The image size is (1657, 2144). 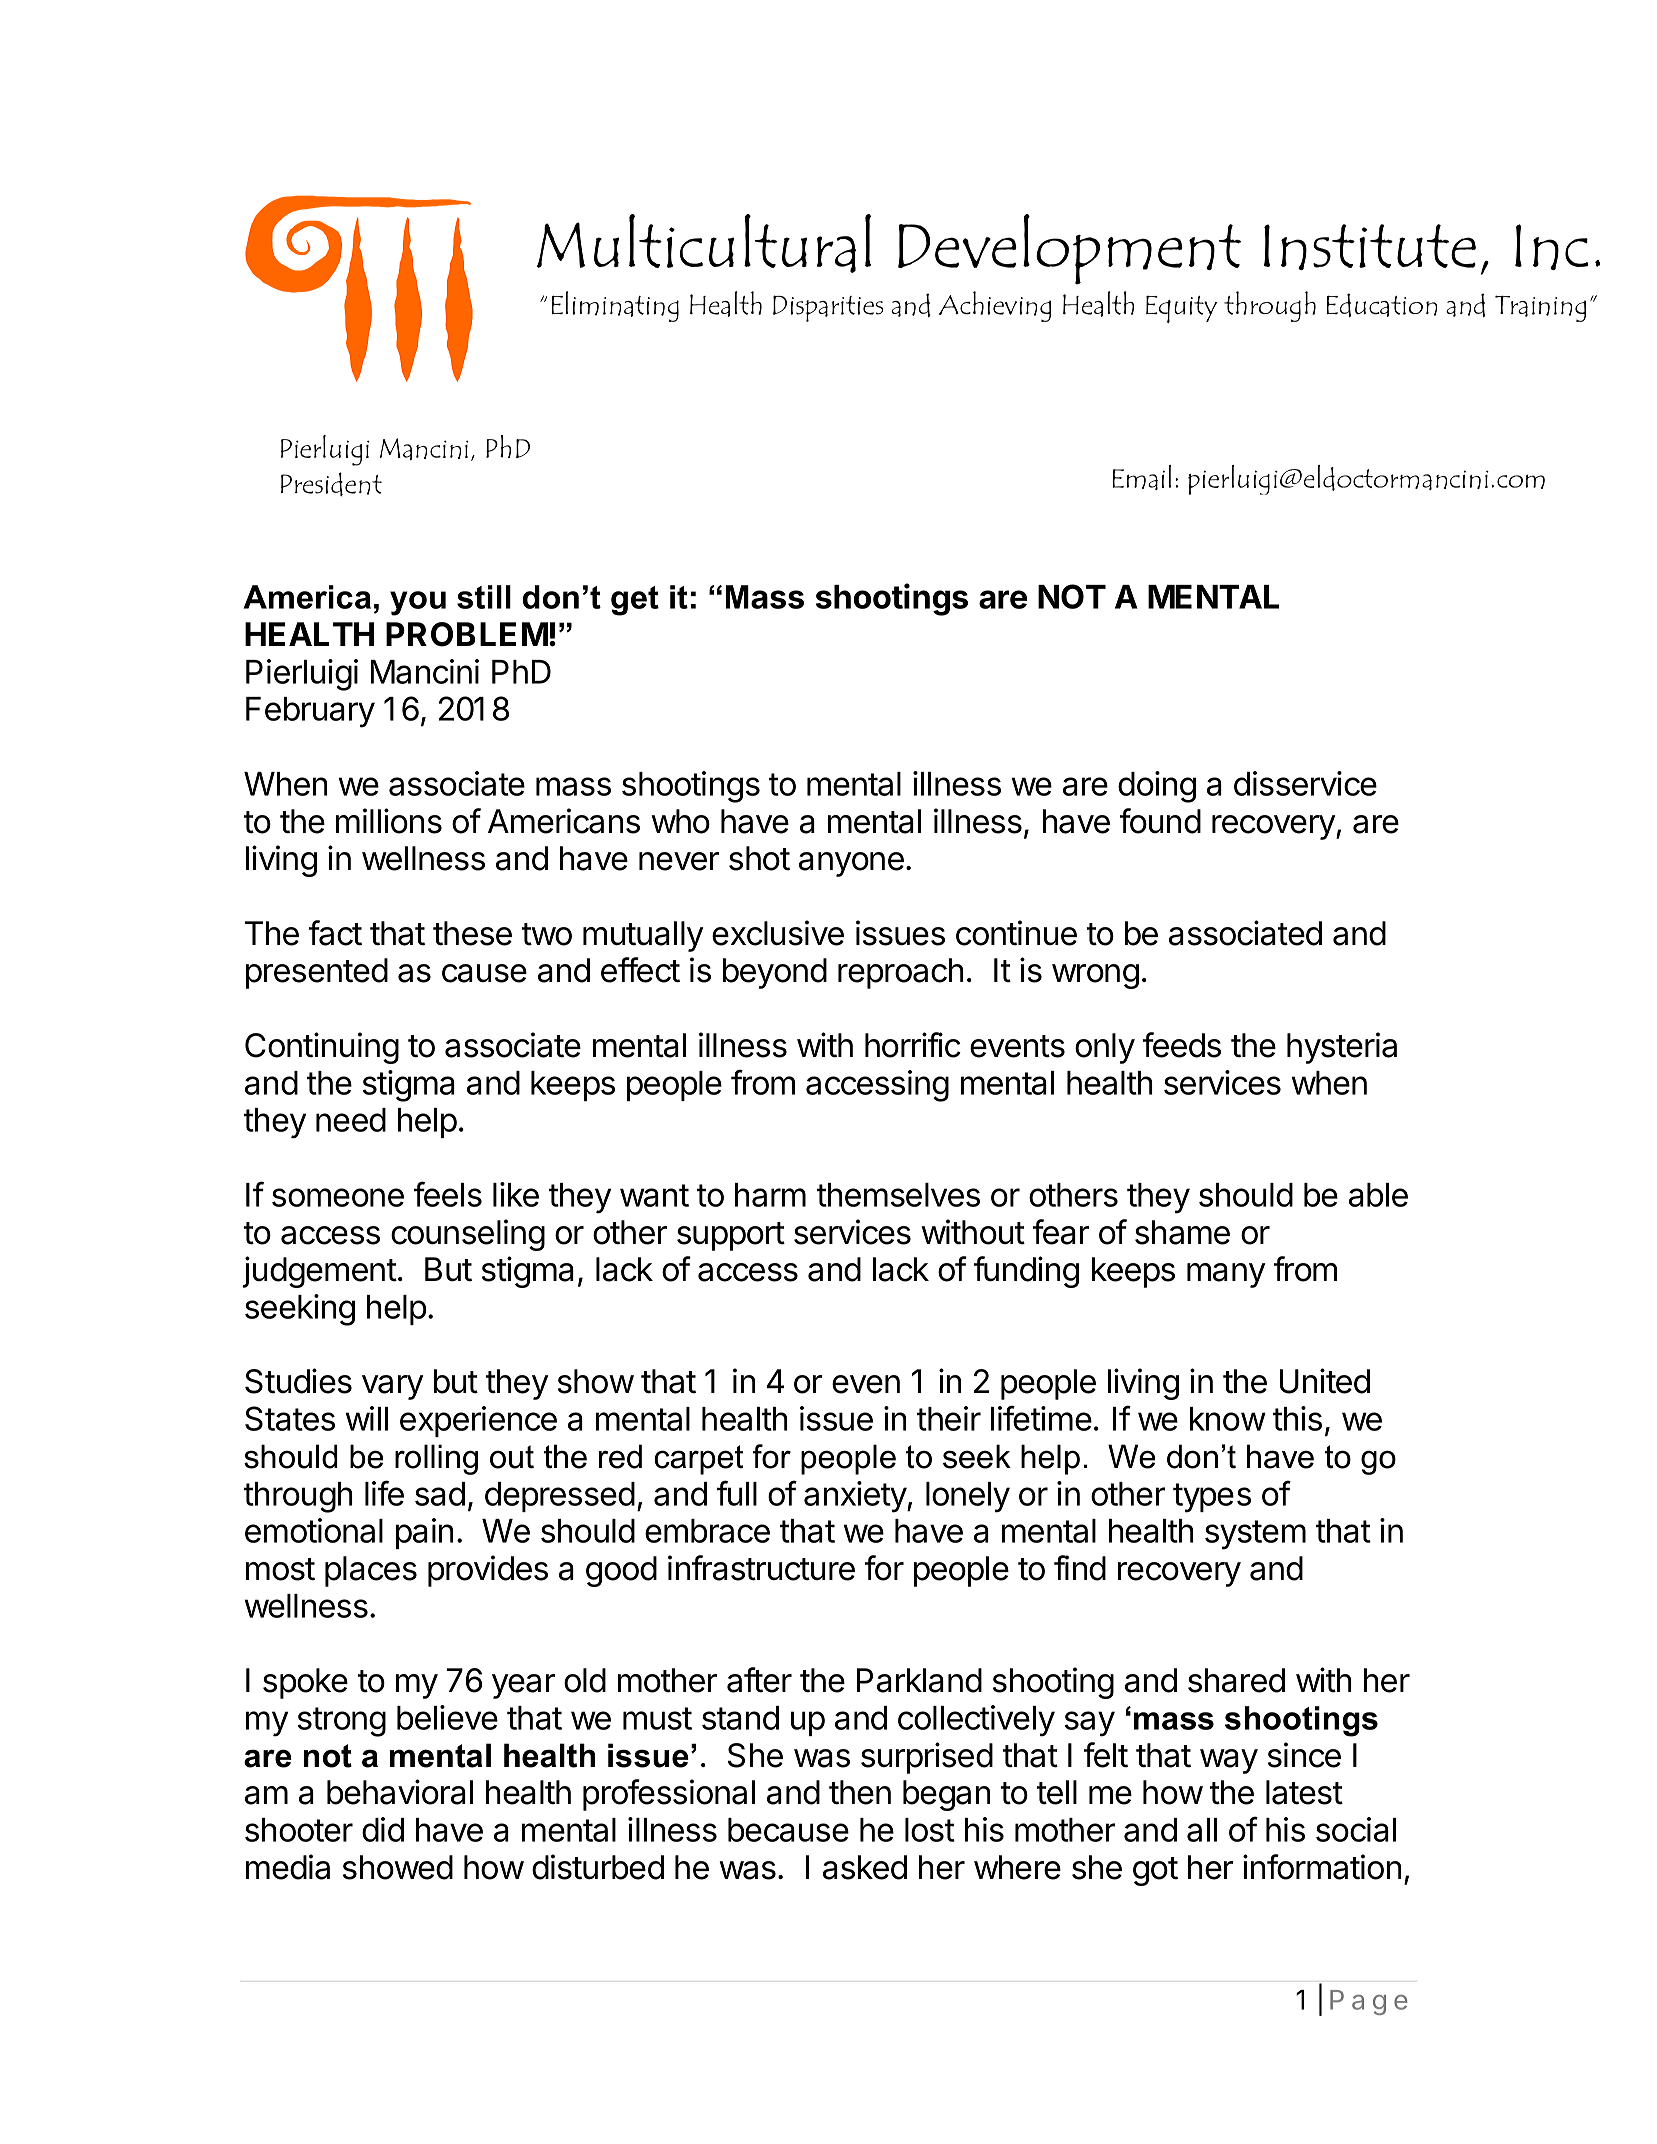 What do you see at coordinates (828, 308) in the page?
I see `Disparities` at bounding box center [828, 308].
